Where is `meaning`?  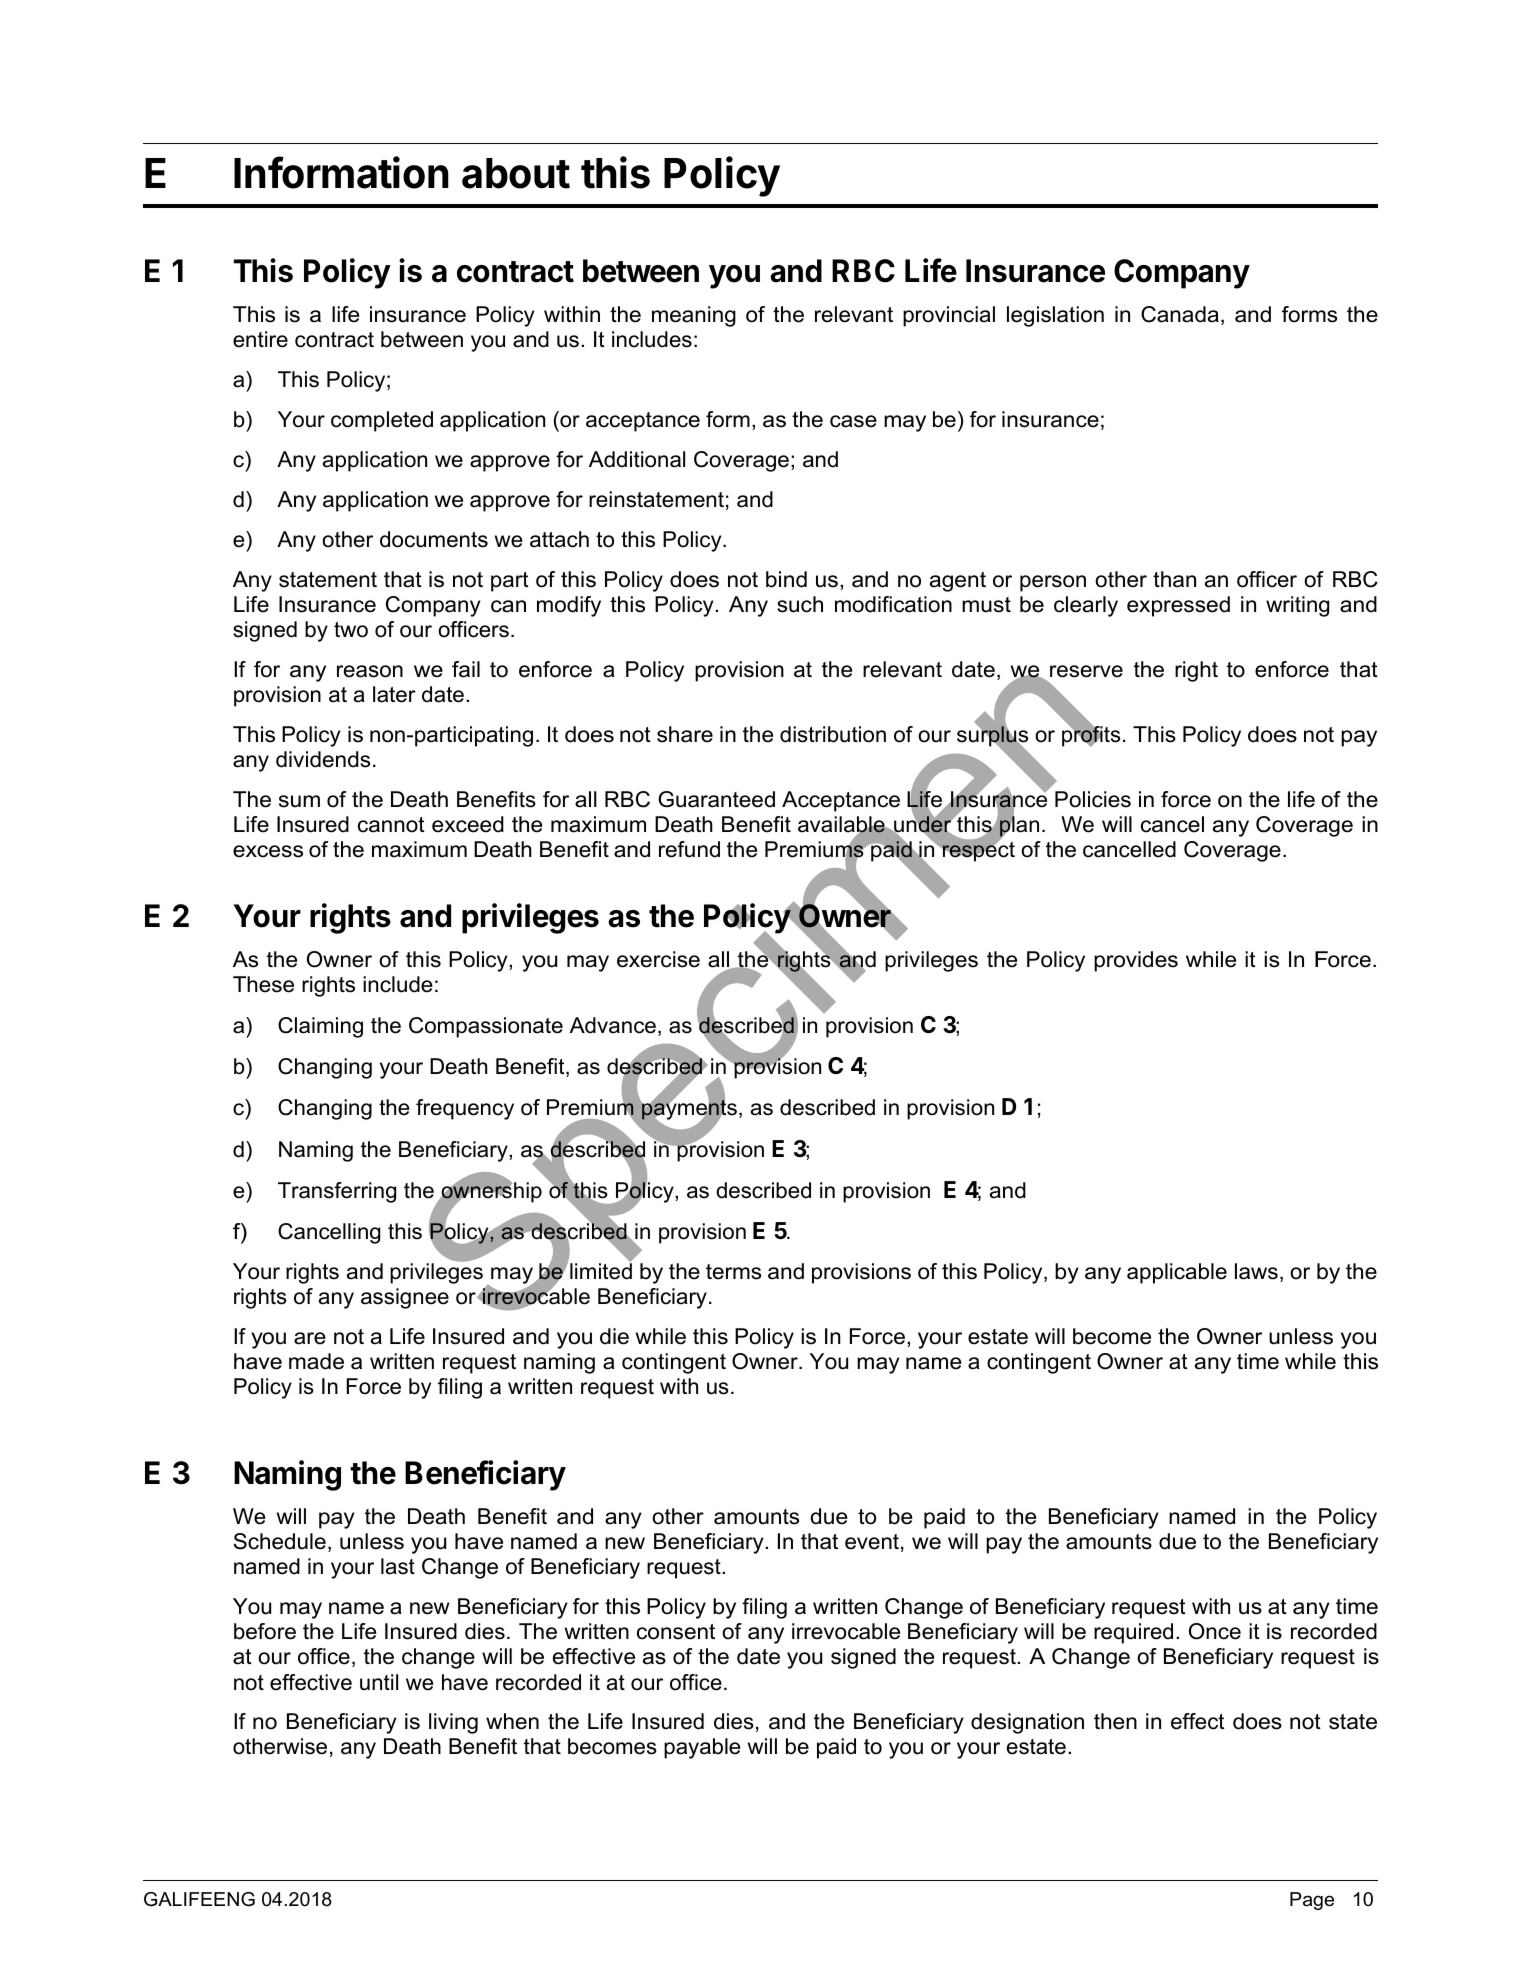 meaning is located at coordinates (694, 316).
